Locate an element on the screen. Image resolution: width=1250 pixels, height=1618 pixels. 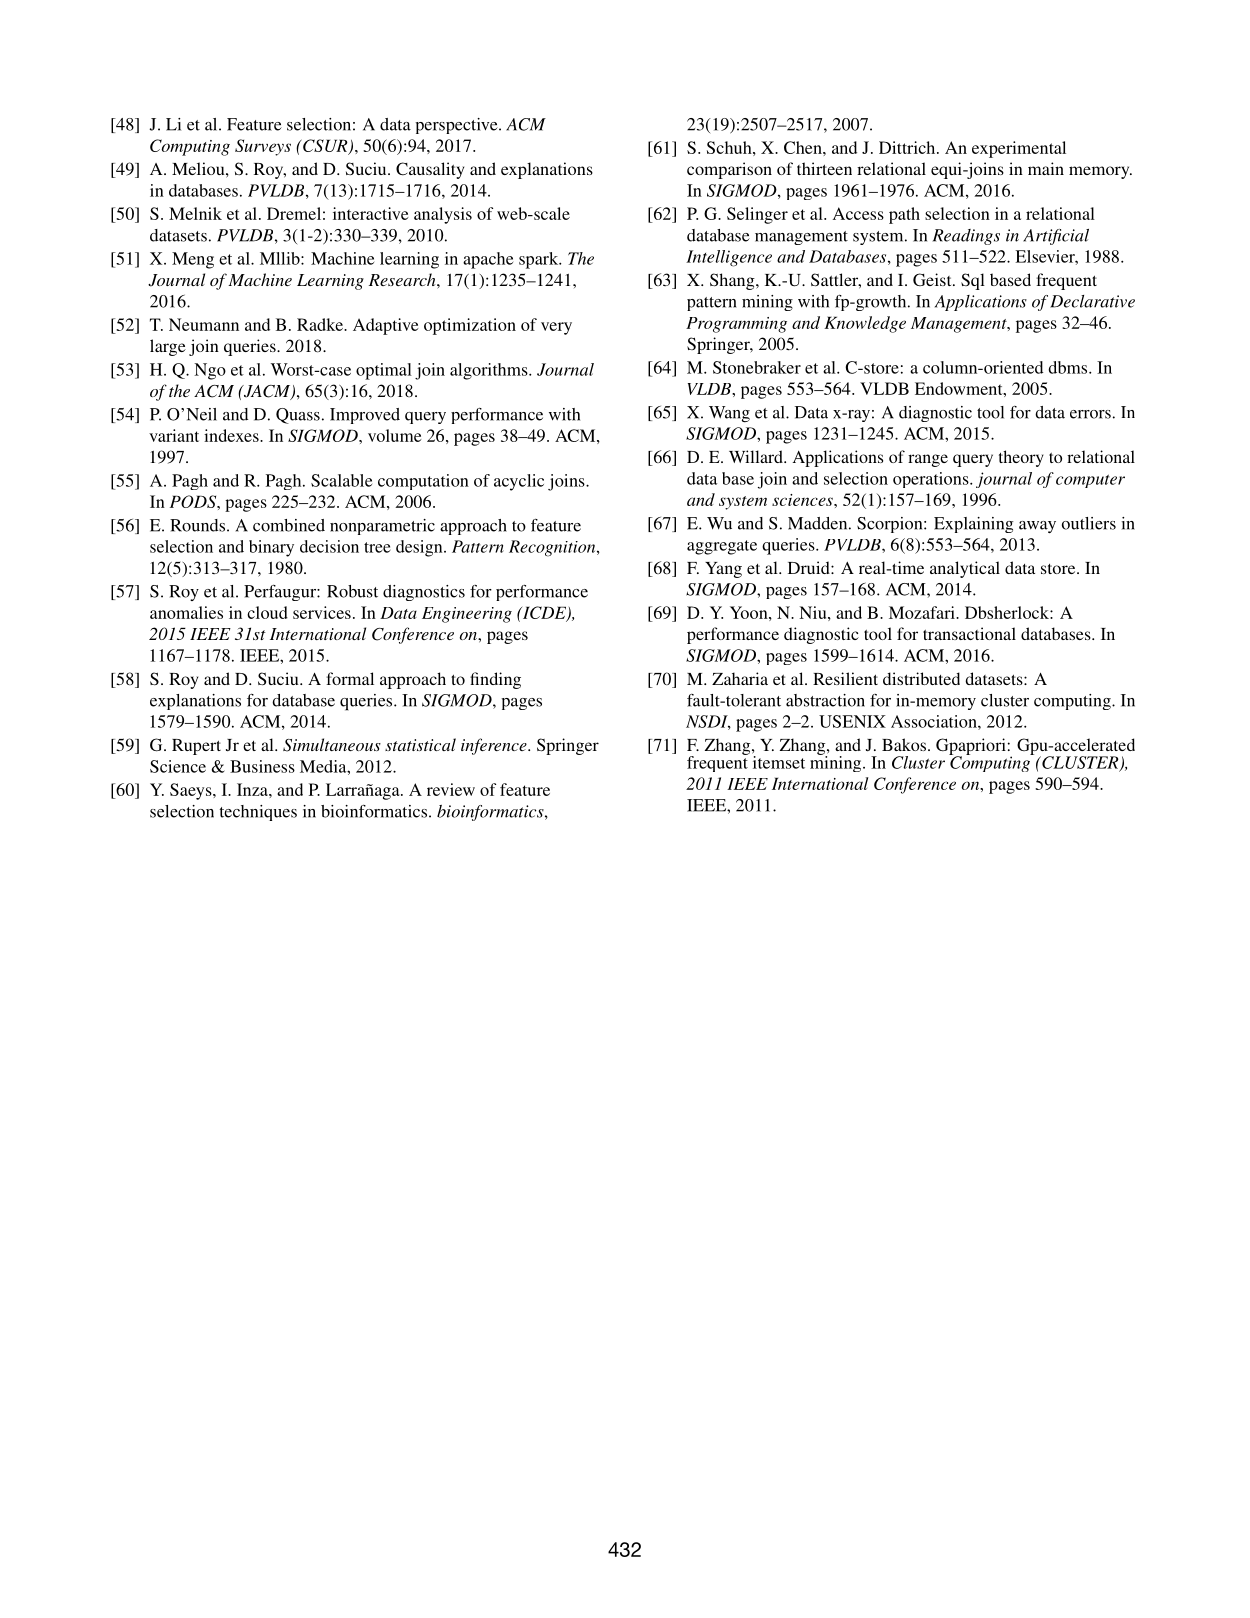
Scalable is located at coordinates (341, 480).
